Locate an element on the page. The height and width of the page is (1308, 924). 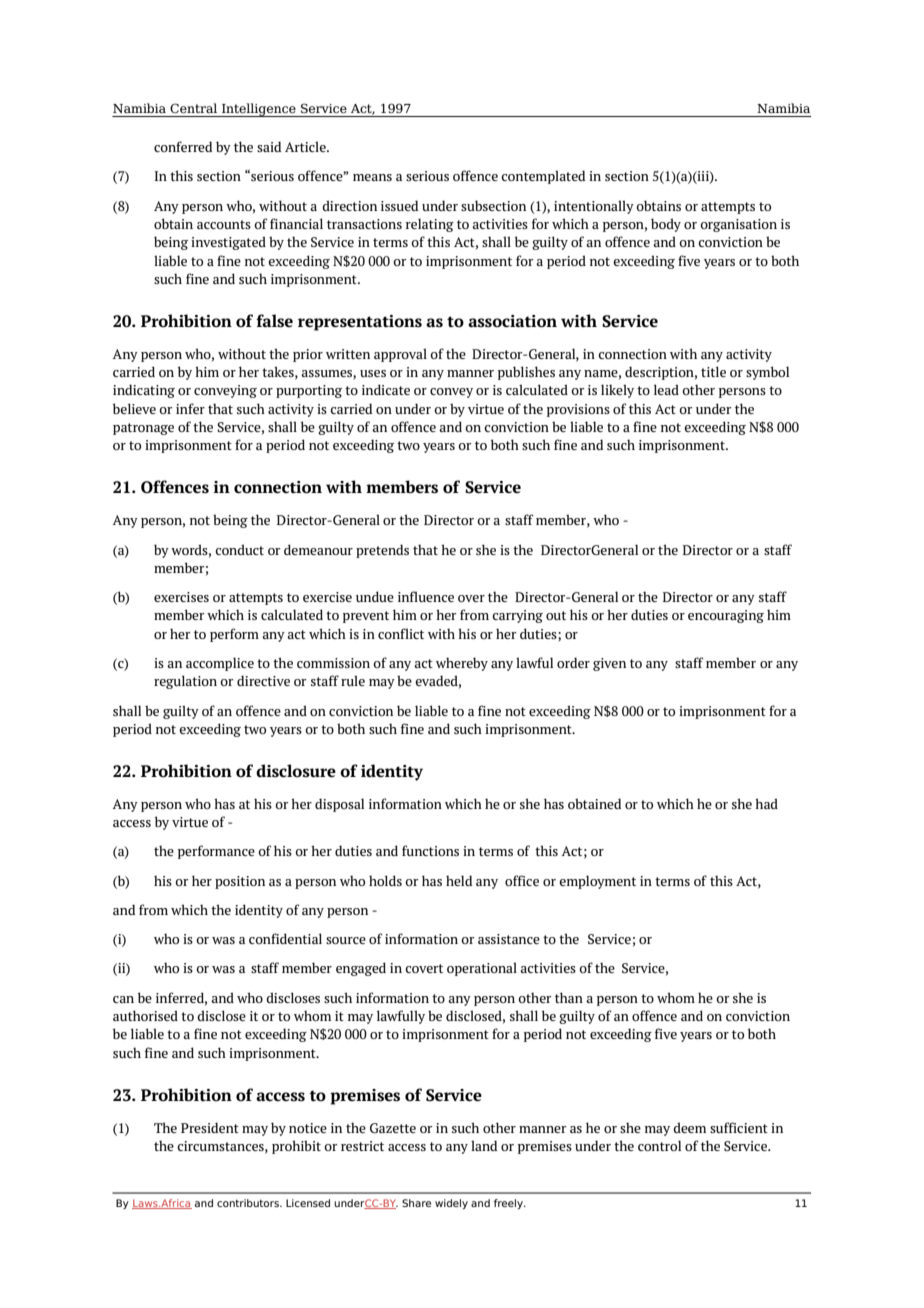
had is located at coordinates (766, 803).
